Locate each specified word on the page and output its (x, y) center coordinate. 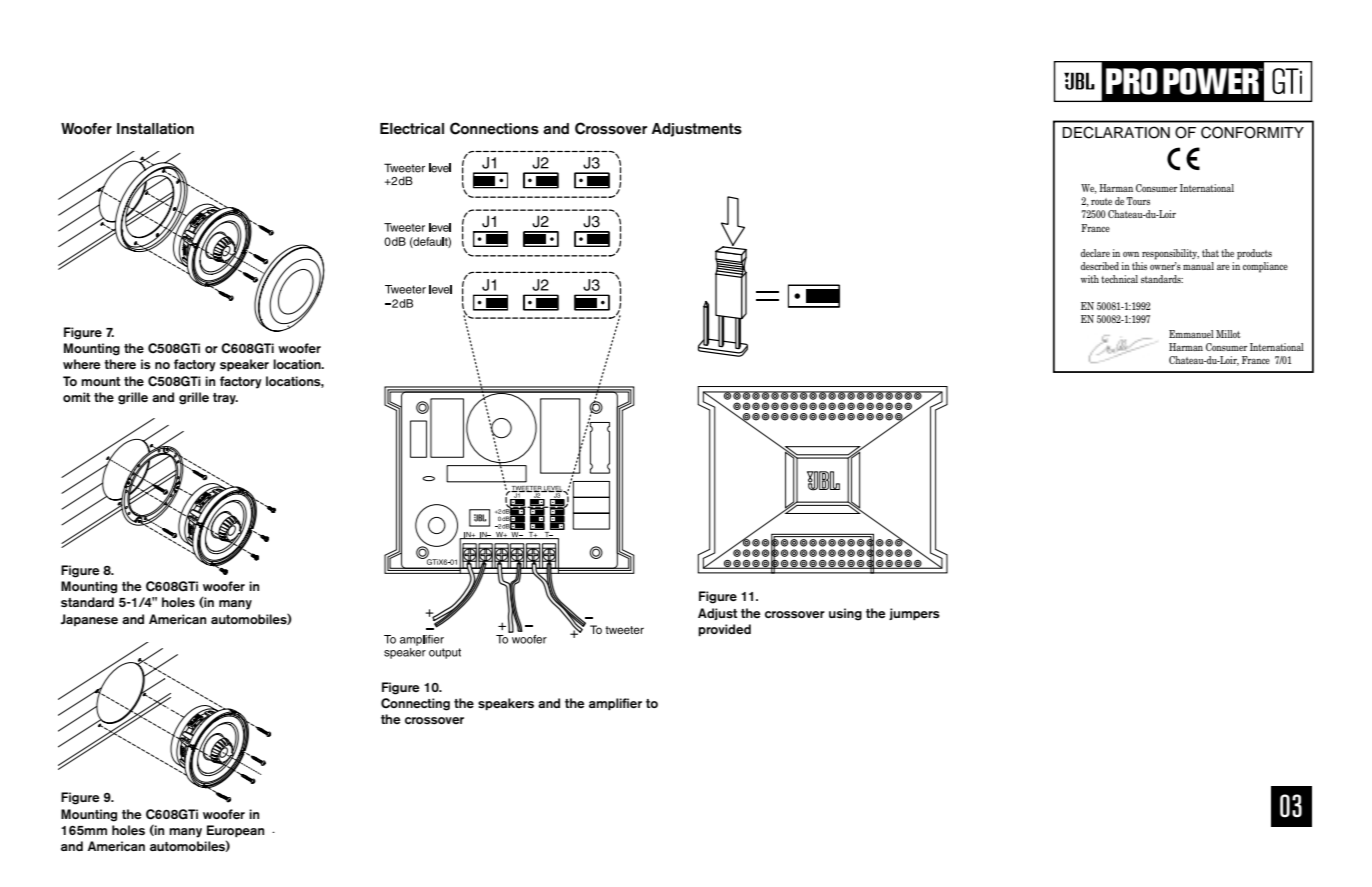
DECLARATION (1116, 132)
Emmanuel (1191, 334)
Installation (155, 129)
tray (225, 399)
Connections (494, 128)
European (235, 831)
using (845, 614)
